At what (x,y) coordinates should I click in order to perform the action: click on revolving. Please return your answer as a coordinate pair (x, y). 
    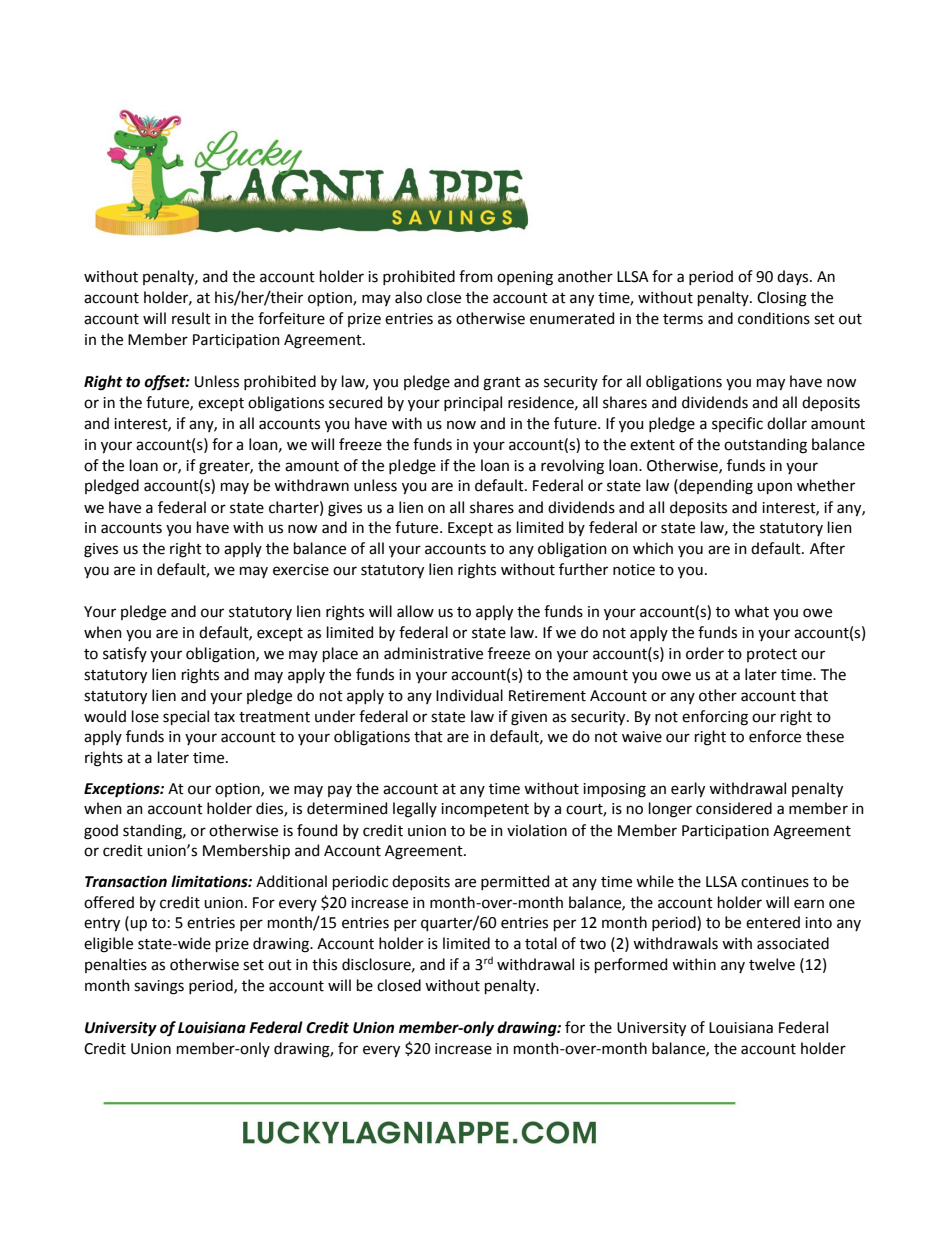
    Looking at the image, I should click on (572, 467).
